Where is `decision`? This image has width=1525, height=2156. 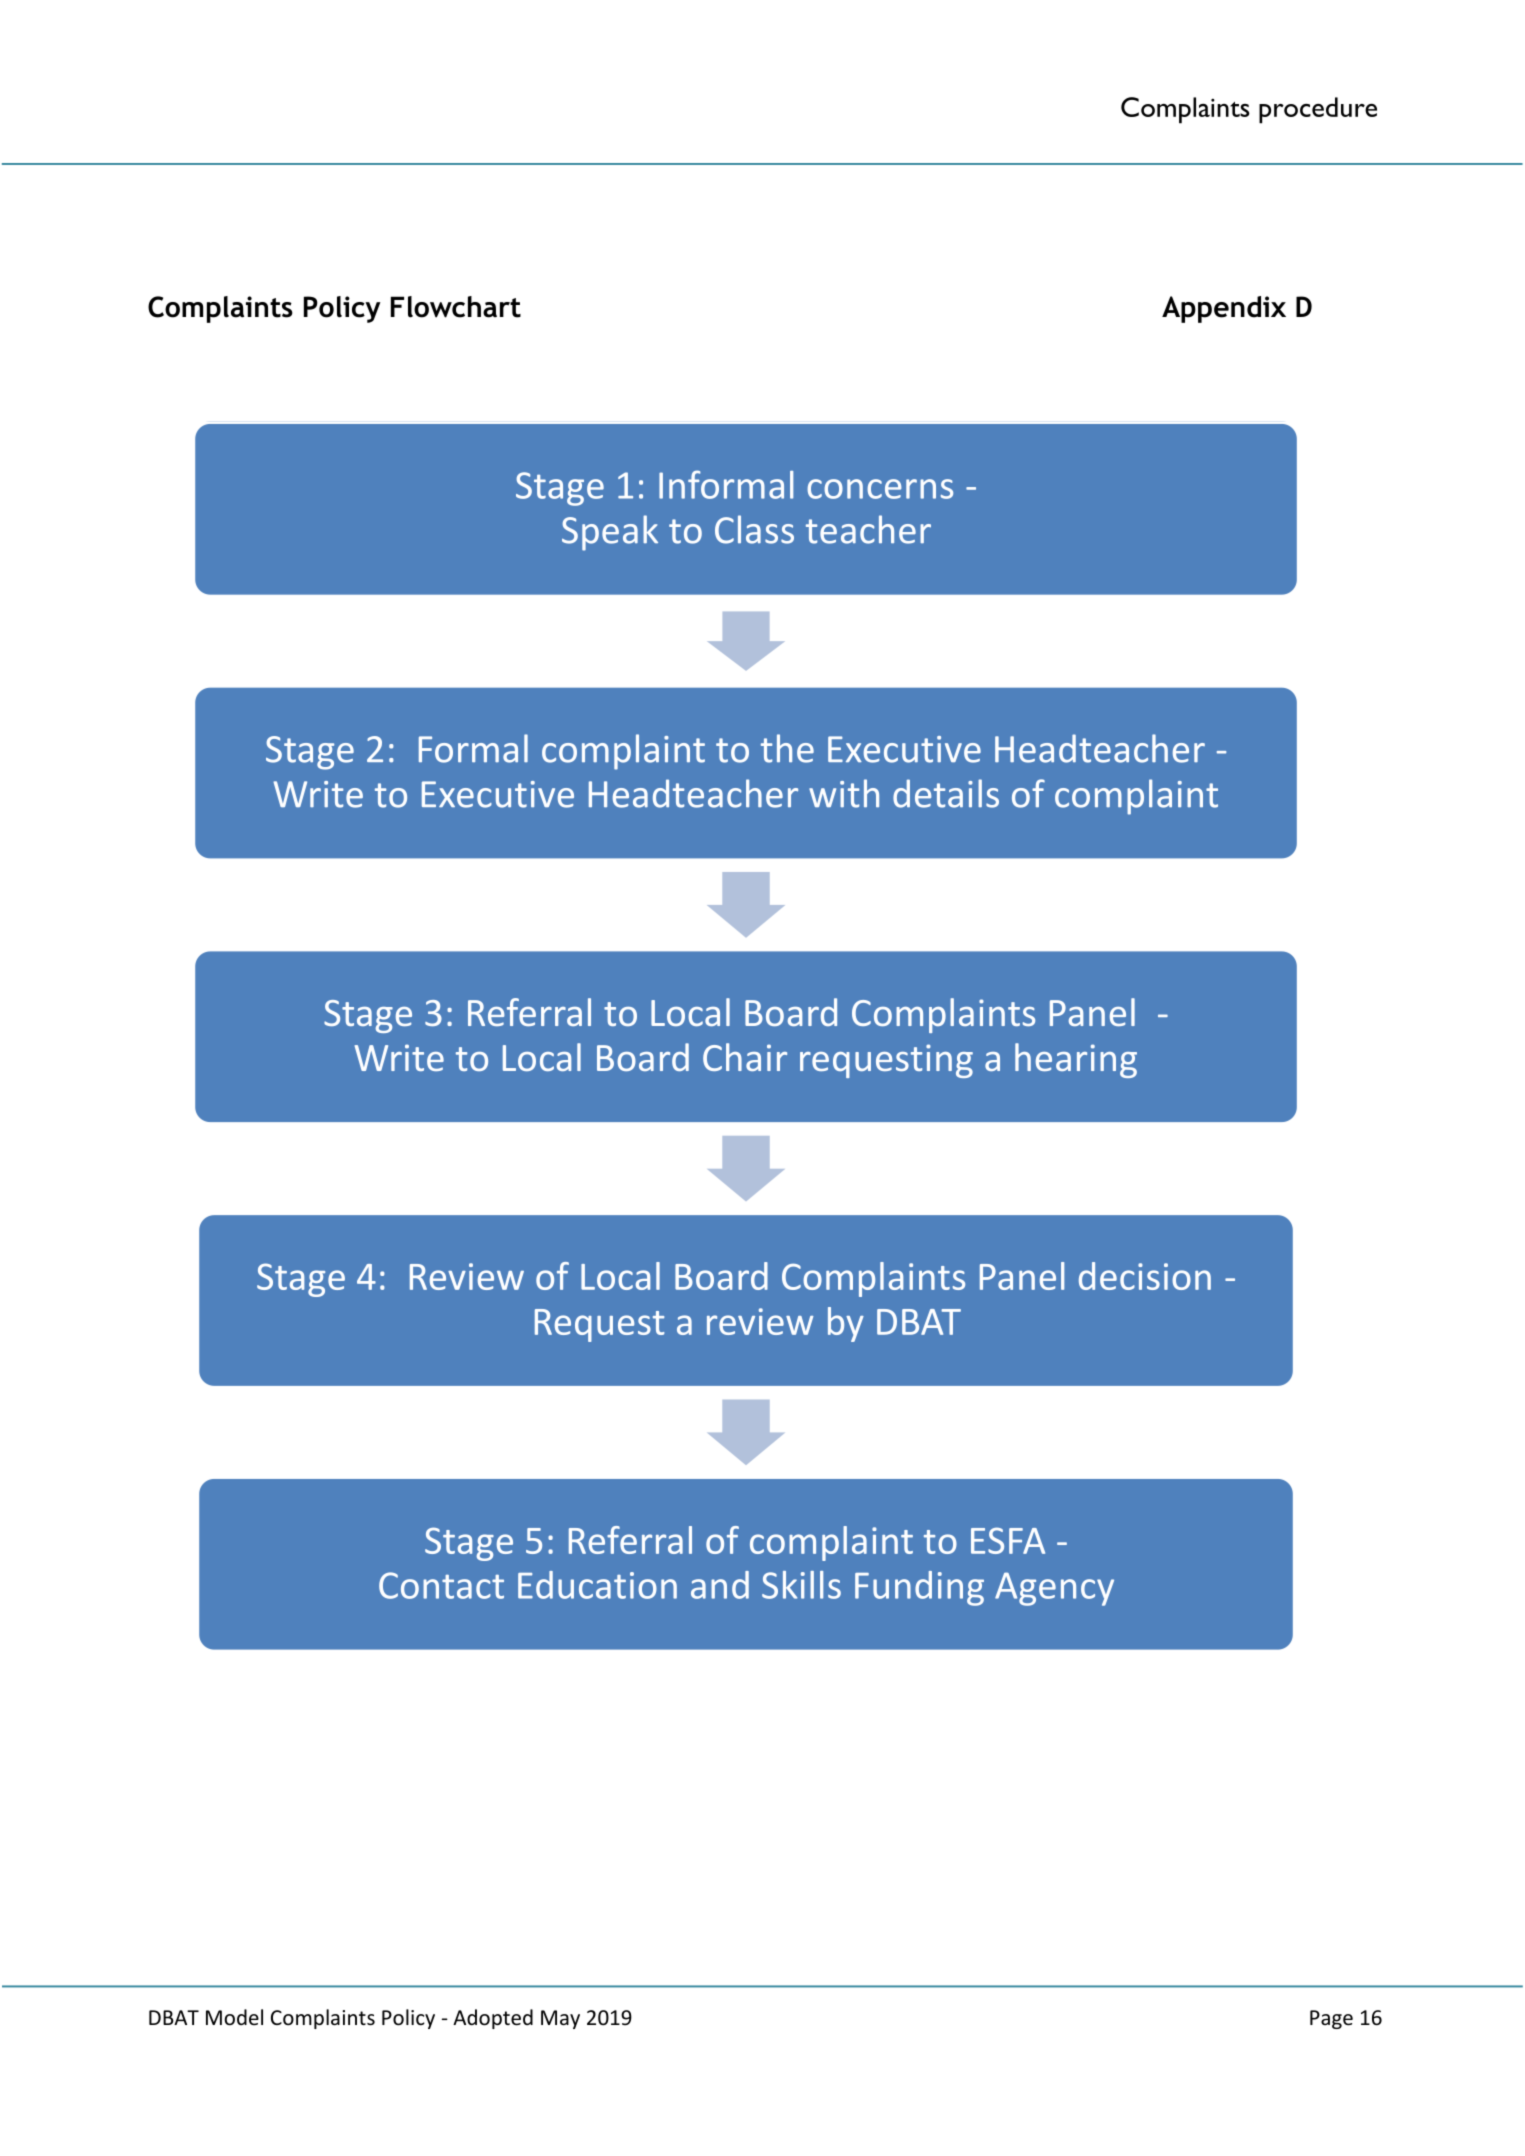 decision is located at coordinates (1145, 1276).
